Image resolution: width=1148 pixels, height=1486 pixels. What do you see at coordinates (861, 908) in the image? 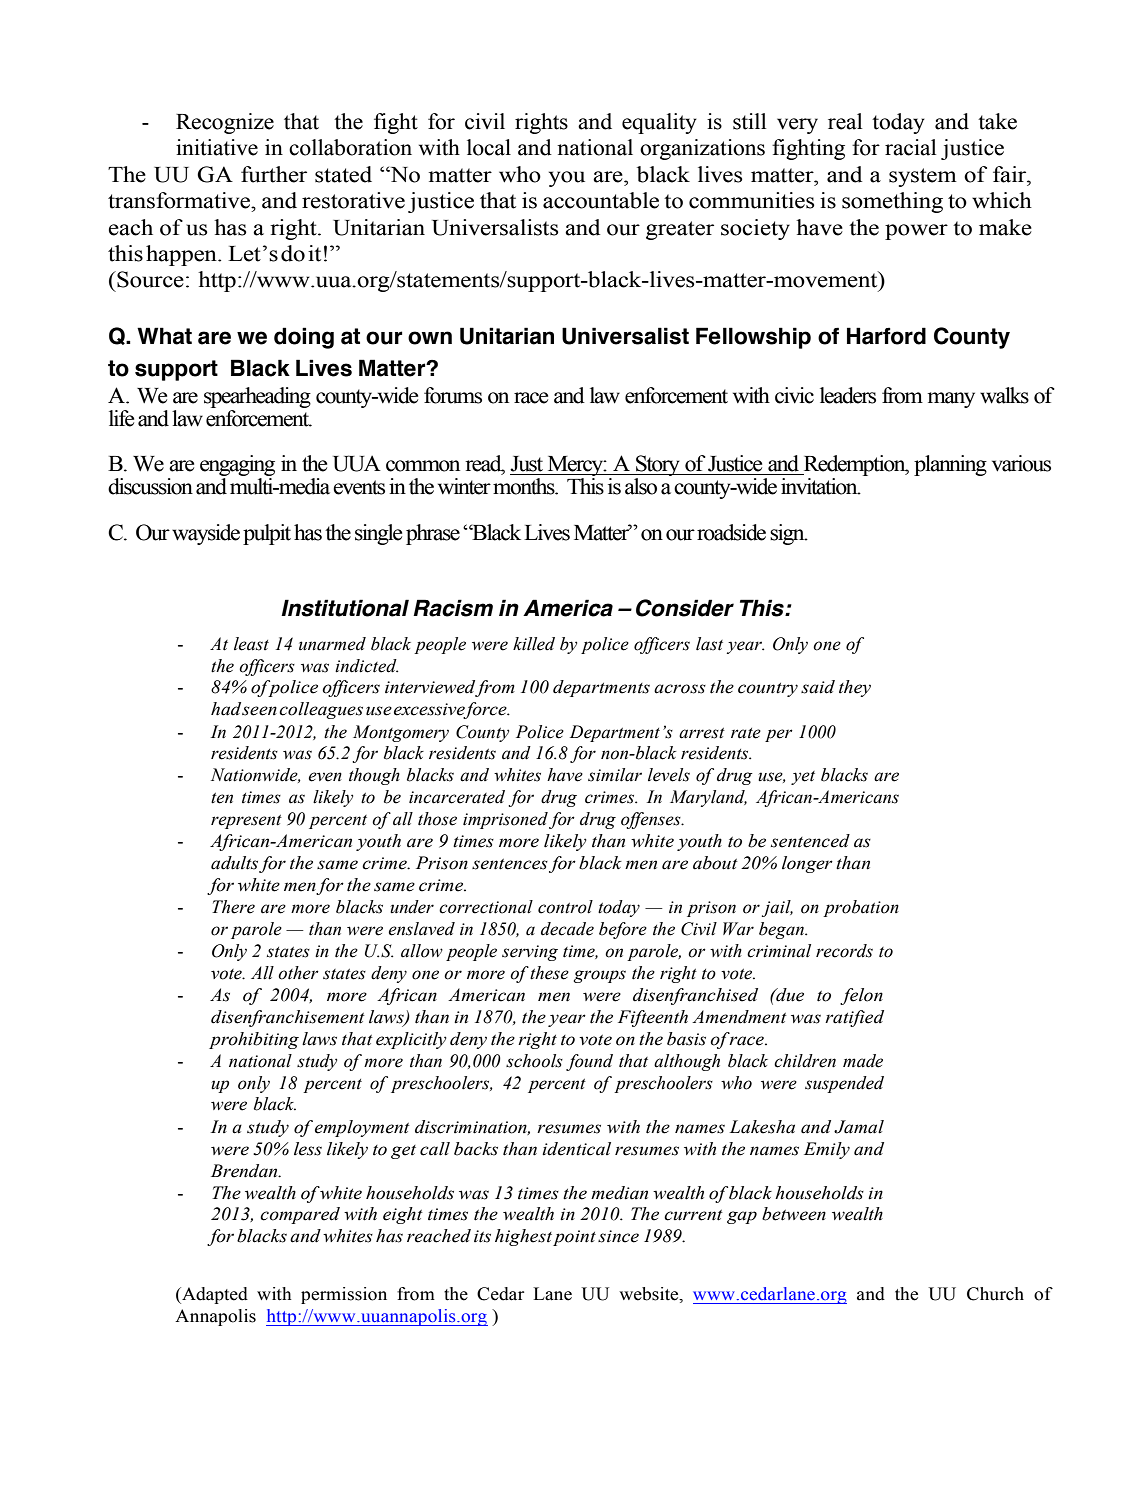
I see `probation` at bounding box center [861, 908].
